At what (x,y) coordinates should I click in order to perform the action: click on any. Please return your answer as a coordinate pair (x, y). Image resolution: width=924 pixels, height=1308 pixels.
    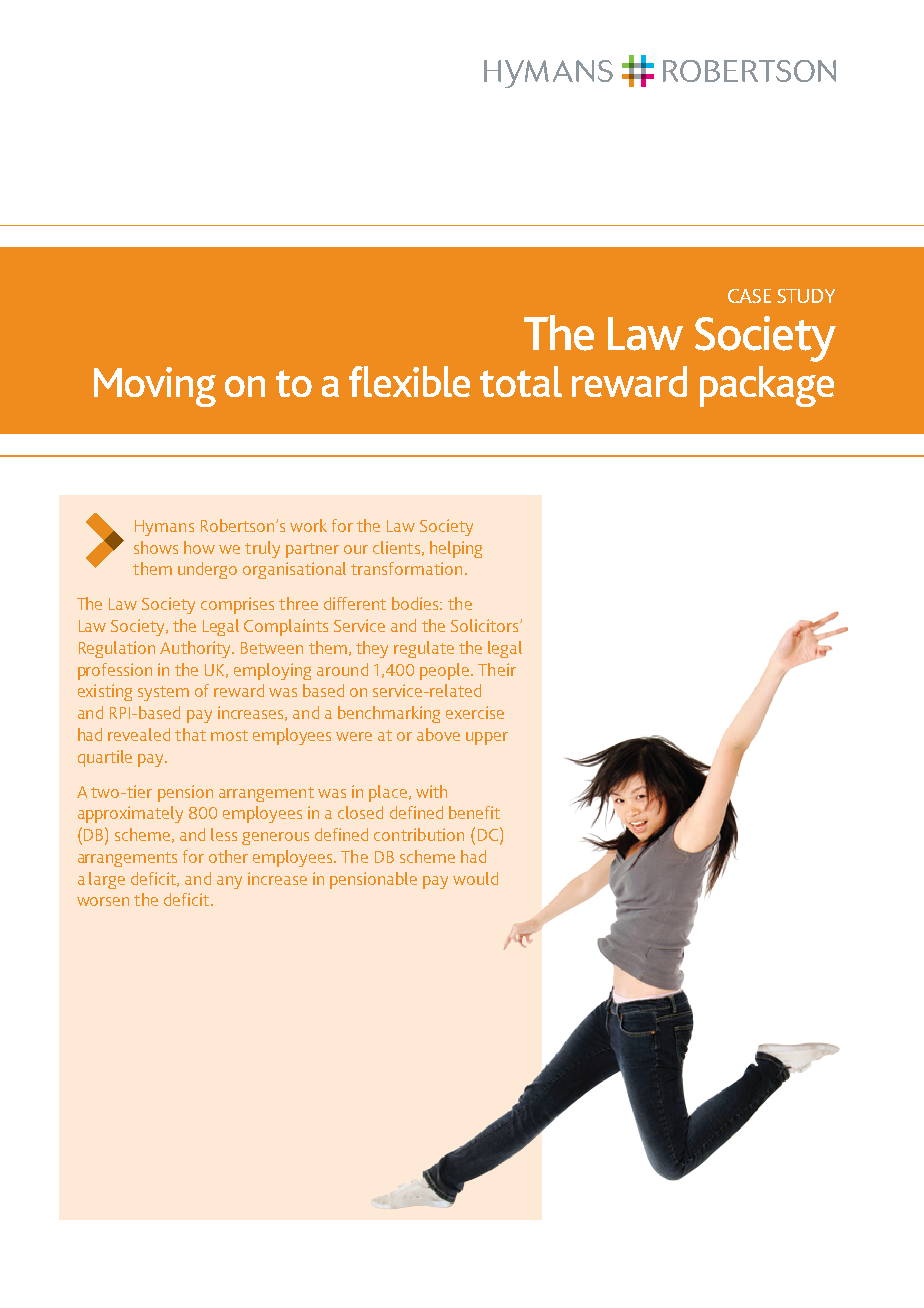
    Looking at the image, I should click on (229, 882).
